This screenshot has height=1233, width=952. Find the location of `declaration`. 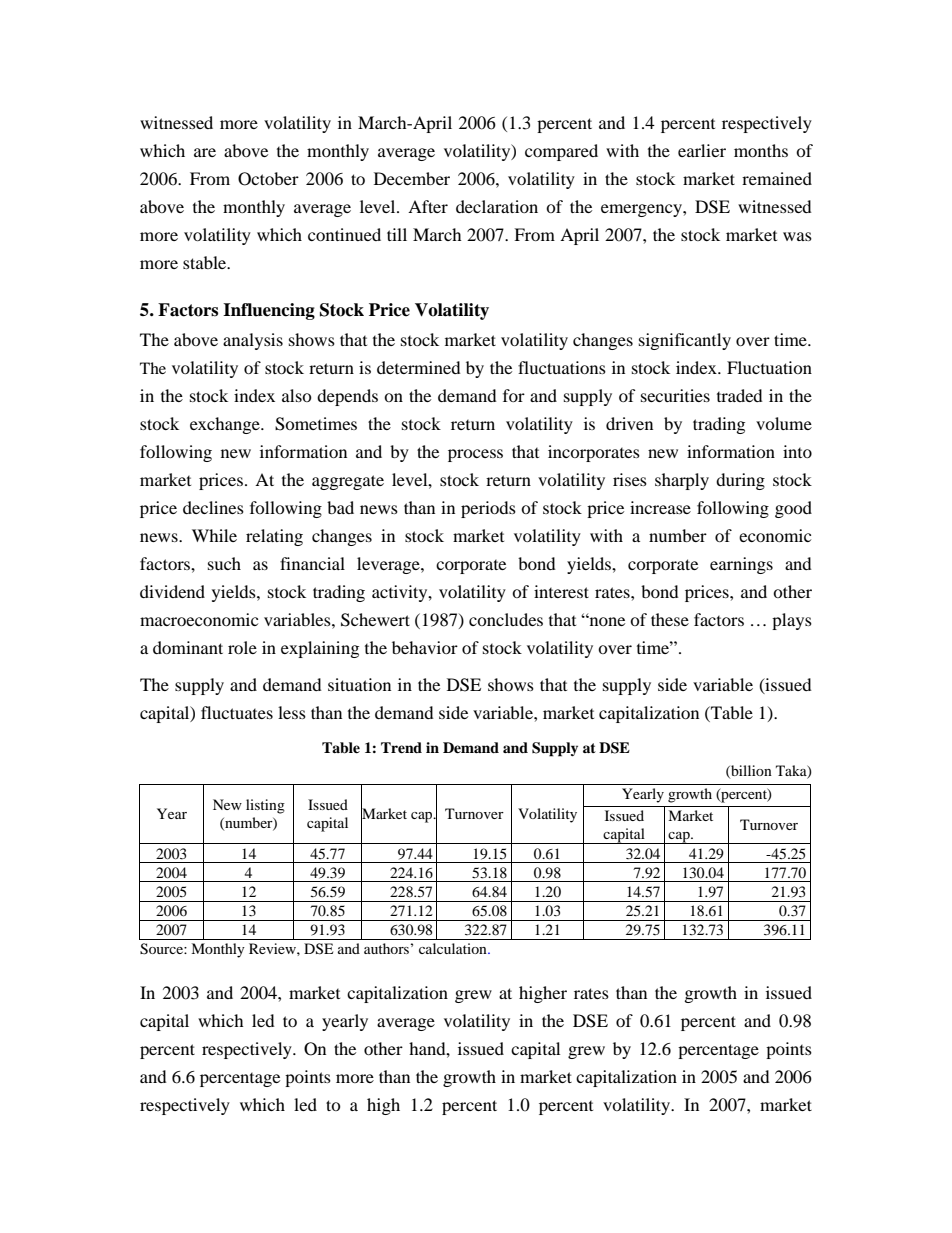

declaration is located at coordinates (497, 206).
